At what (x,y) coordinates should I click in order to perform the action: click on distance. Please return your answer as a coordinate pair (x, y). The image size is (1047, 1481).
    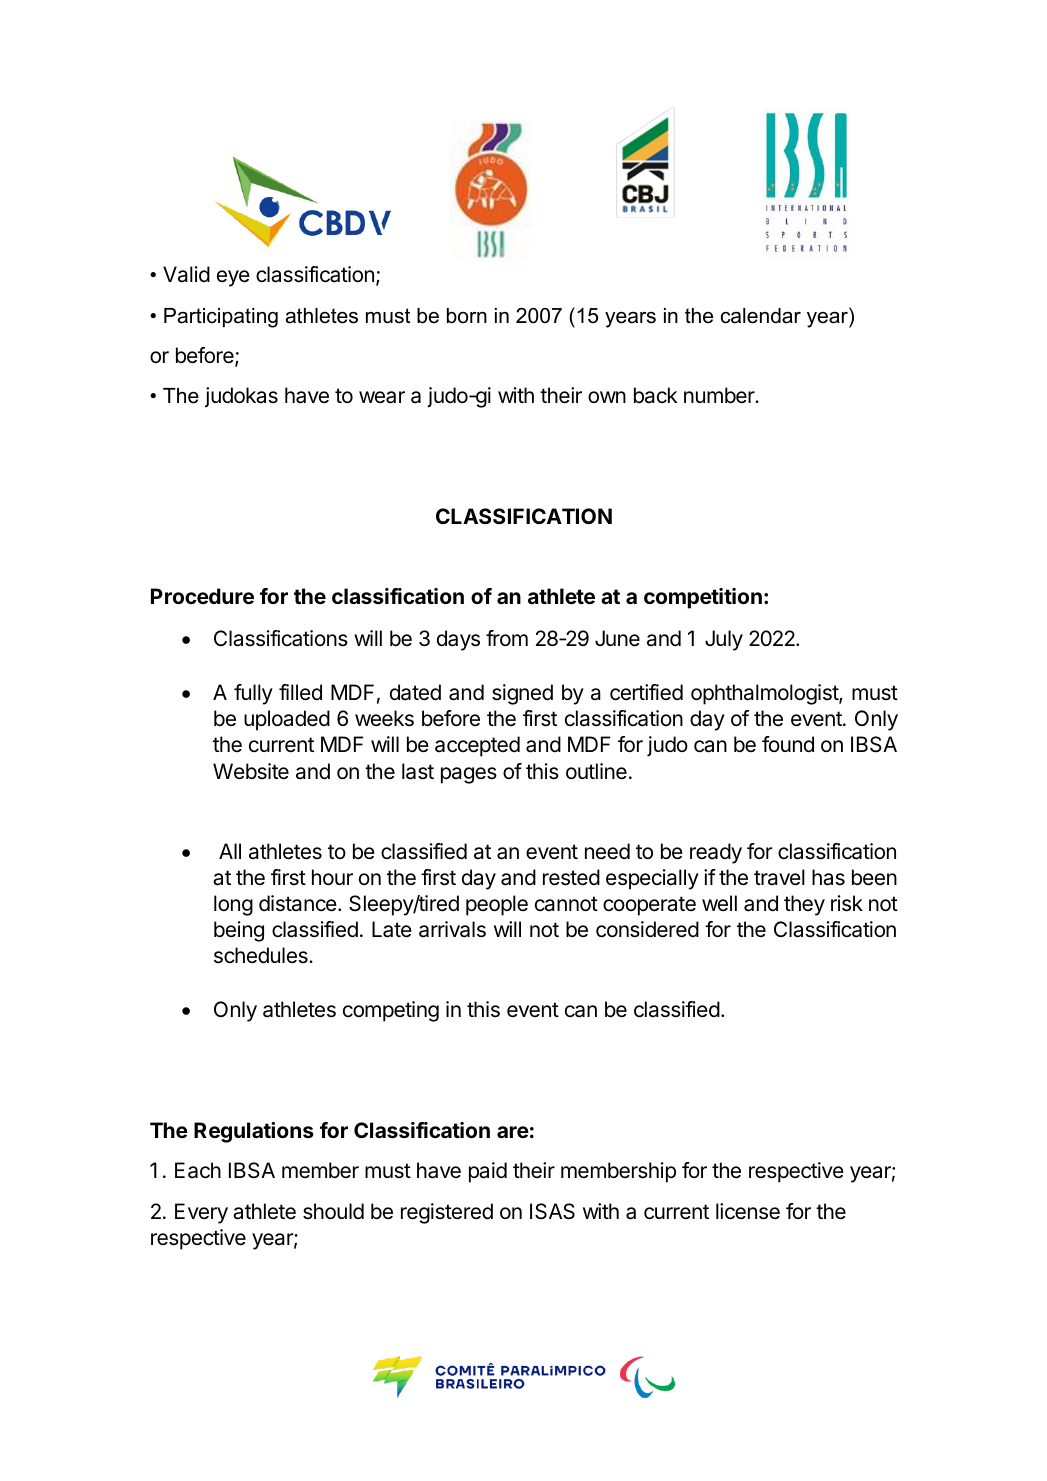
    Looking at the image, I should click on (299, 903).
